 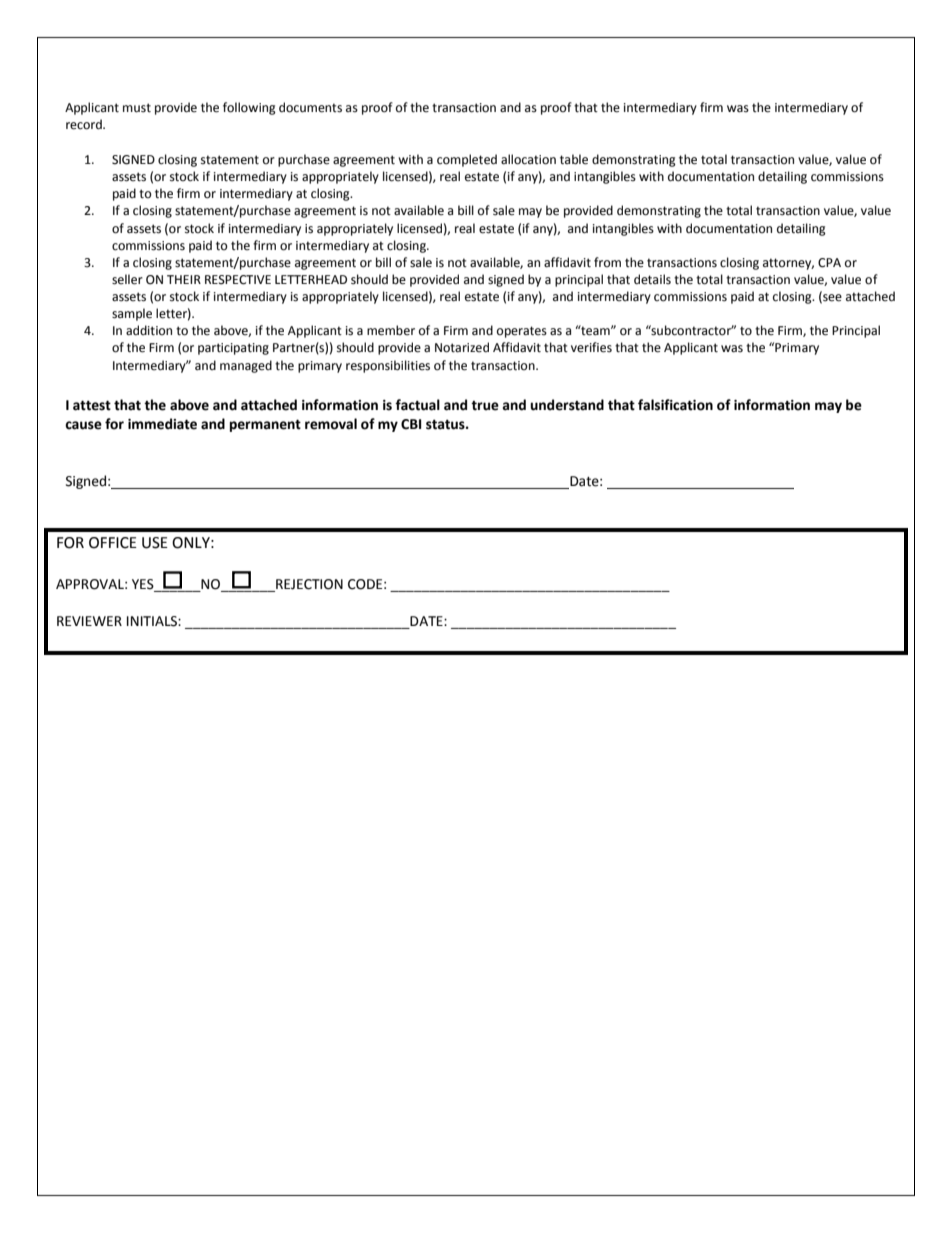 I want to click on table, so click(x=574, y=159).
